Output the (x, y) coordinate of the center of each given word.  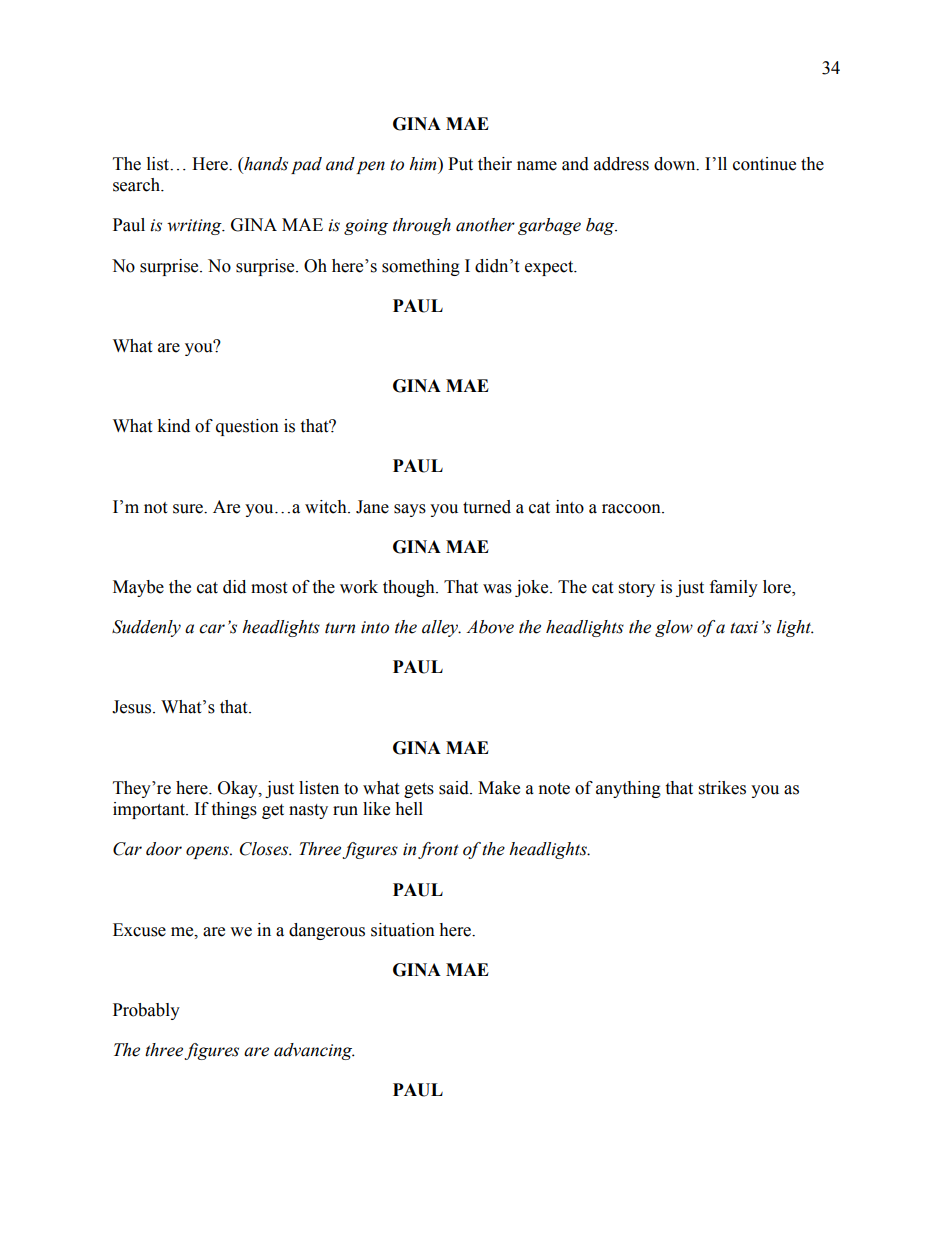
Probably (146, 1011)
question (247, 427)
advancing (314, 1051)
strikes (722, 788)
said (455, 788)
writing (195, 227)
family (734, 588)
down (676, 164)
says (410, 510)
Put (460, 164)
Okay (239, 789)
